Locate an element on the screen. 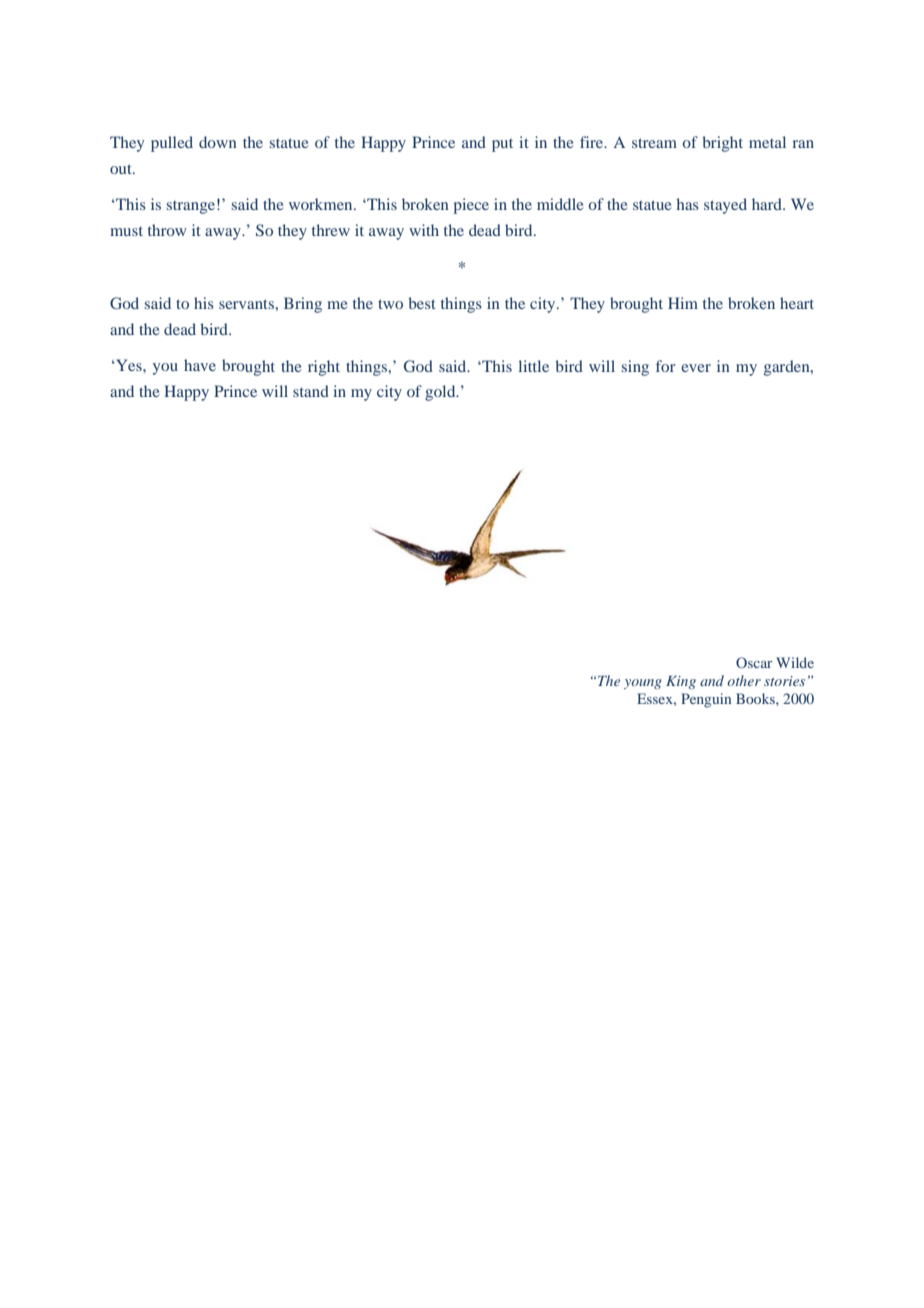 This screenshot has height=1308, width=924. servants is located at coordinates (247, 304).
